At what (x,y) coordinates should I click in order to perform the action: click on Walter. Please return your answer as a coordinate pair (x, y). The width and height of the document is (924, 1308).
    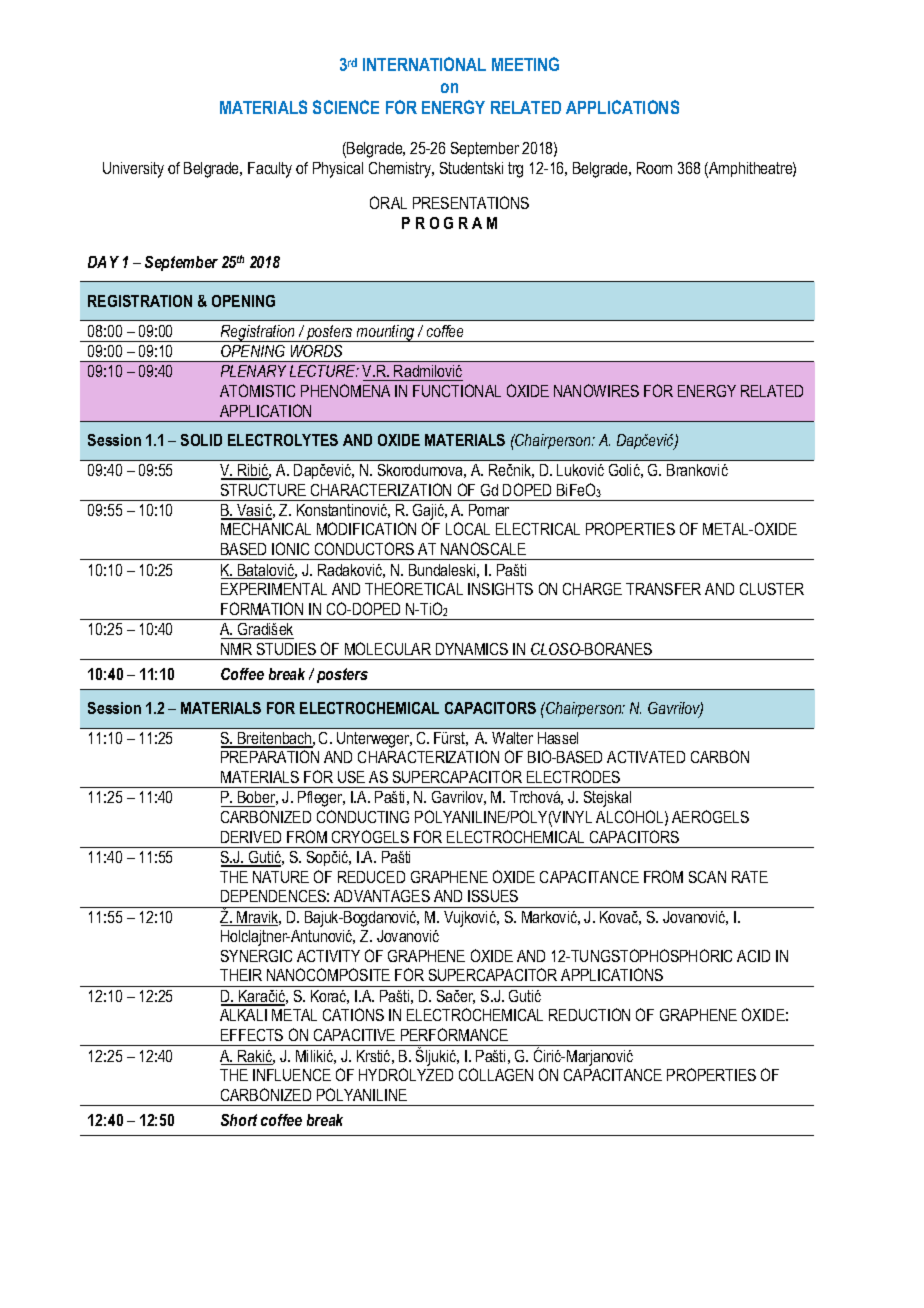
    Looking at the image, I should click on (512, 738).
